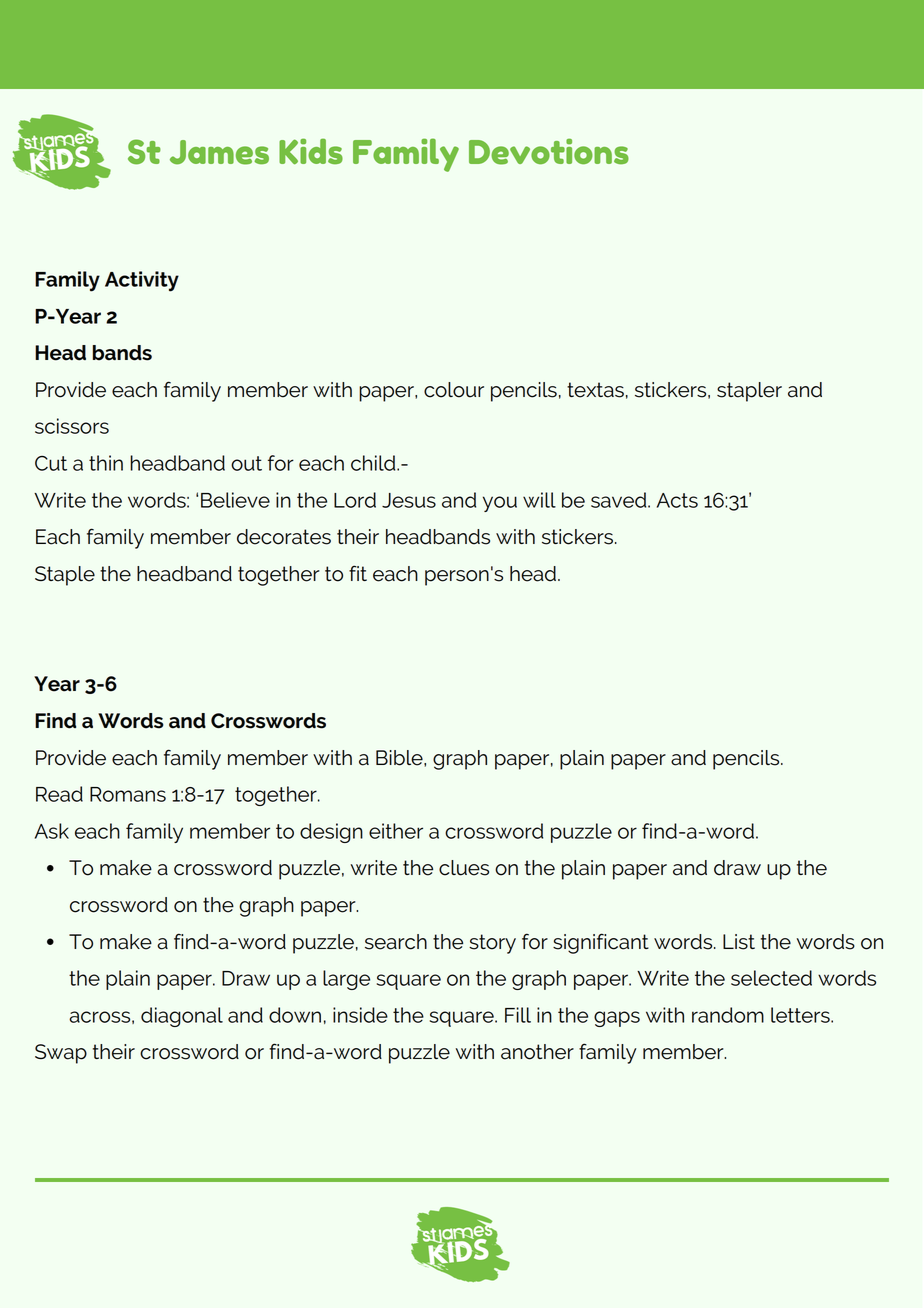 The height and width of the document is (1308, 924). Describe the element at coordinates (409, 500) in the document. I see `Jesus` at that location.
